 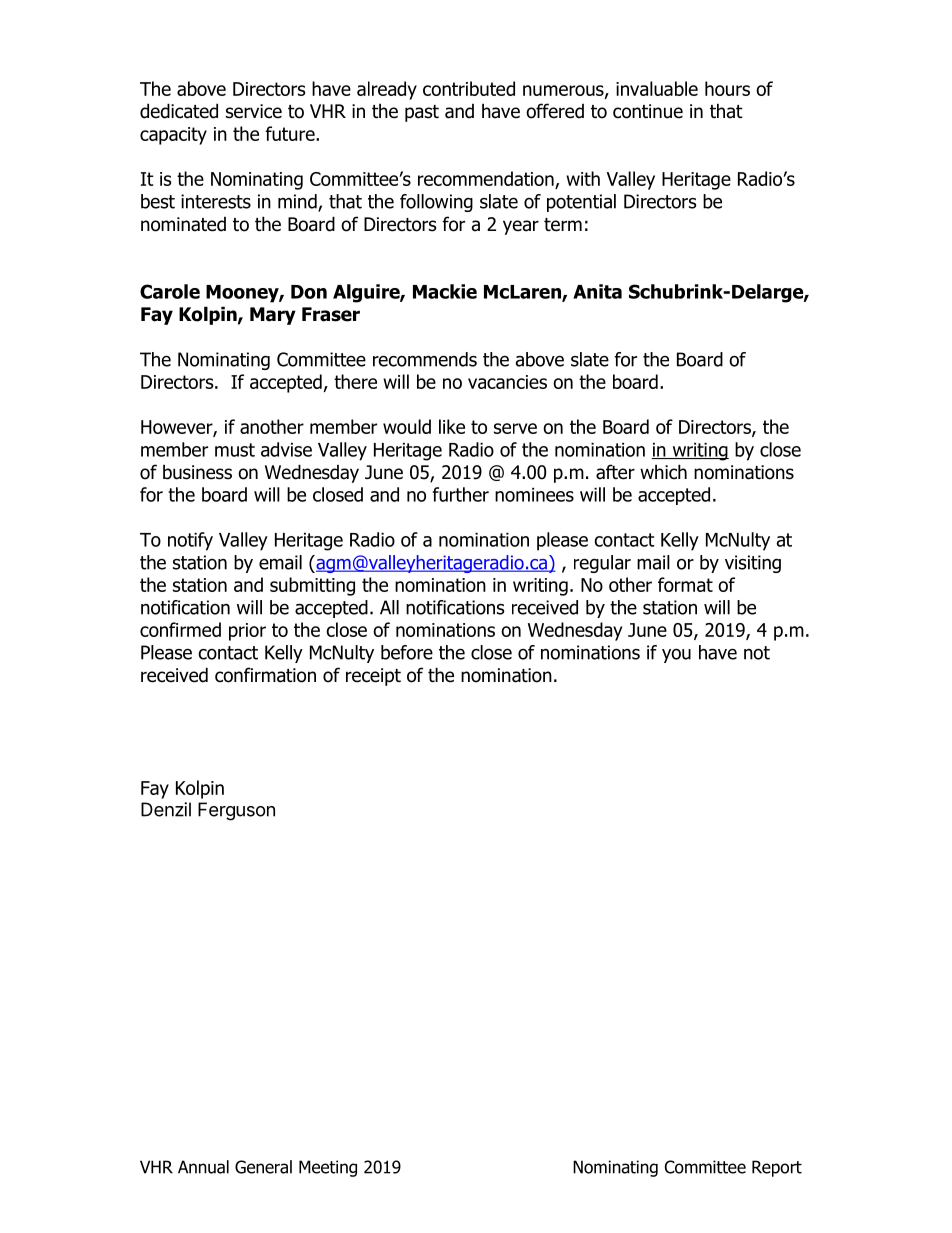 What do you see at coordinates (777, 1168) in the screenshot?
I see `Report` at bounding box center [777, 1168].
